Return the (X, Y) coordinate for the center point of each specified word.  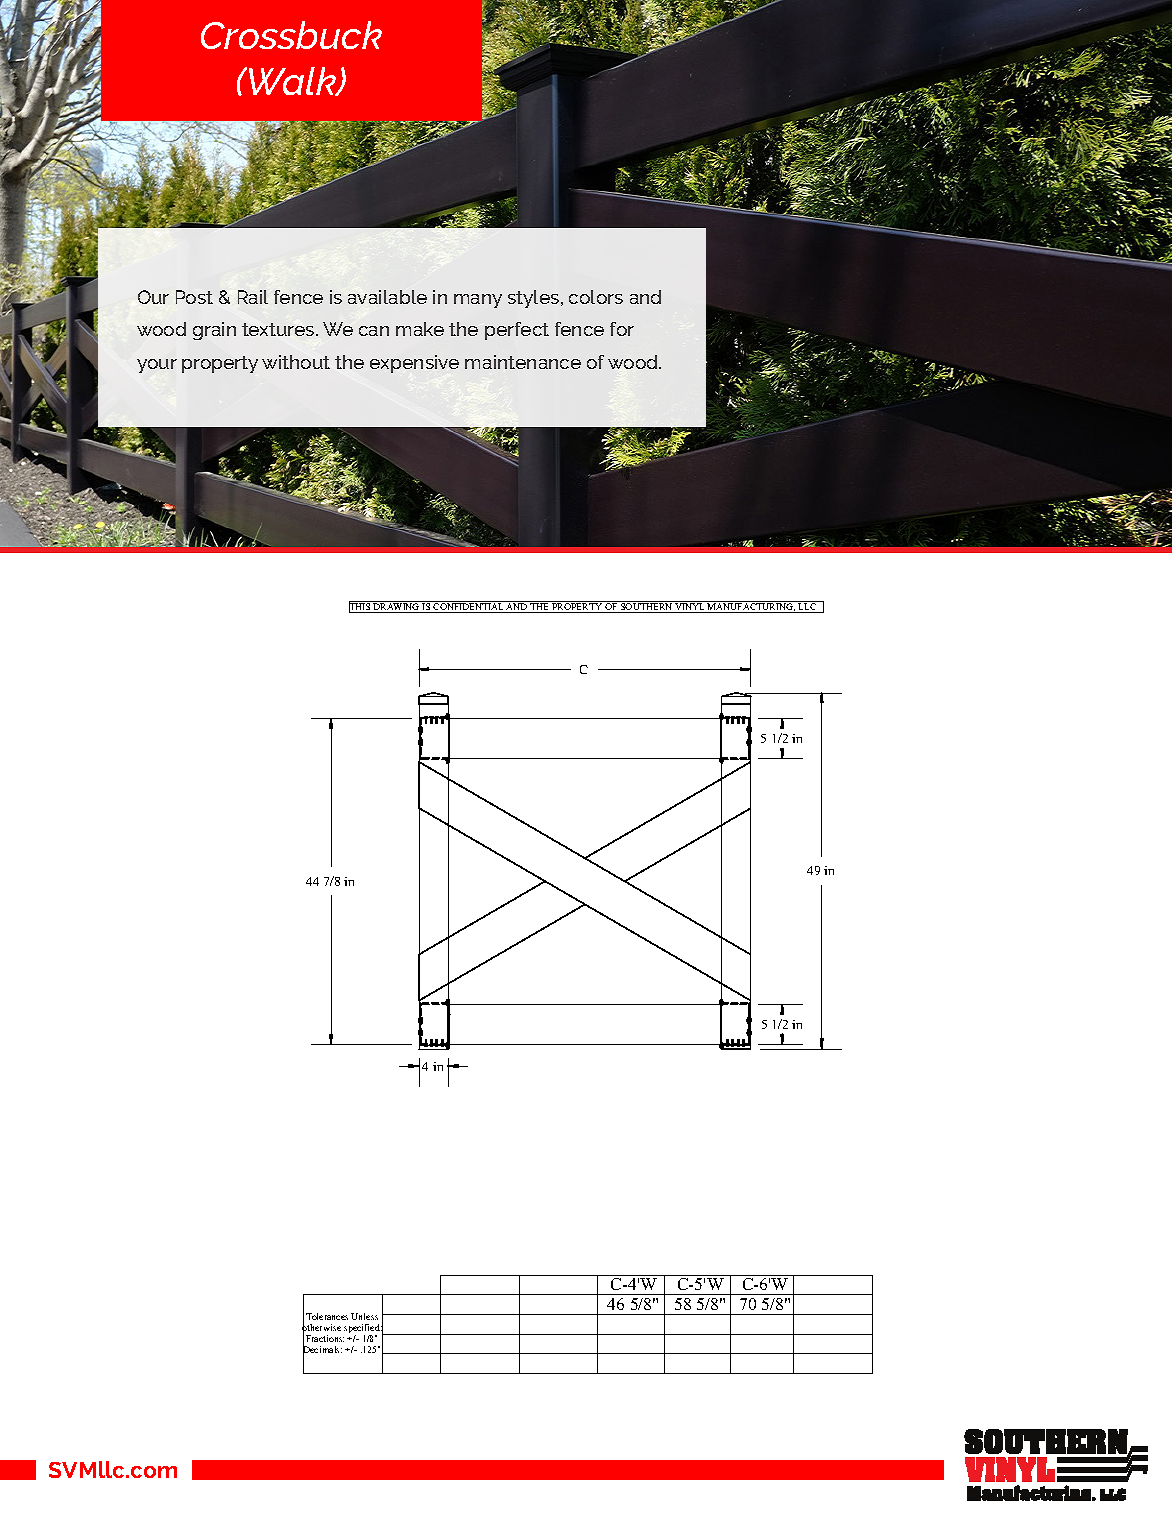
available (387, 297)
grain (214, 331)
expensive (414, 364)
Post (194, 297)
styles (535, 299)
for (622, 329)
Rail (253, 297)
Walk (293, 81)
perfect (517, 331)
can (374, 331)
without (296, 362)
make (420, 329)
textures (279, 329)
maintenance (523, 362)
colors (596, 297)
